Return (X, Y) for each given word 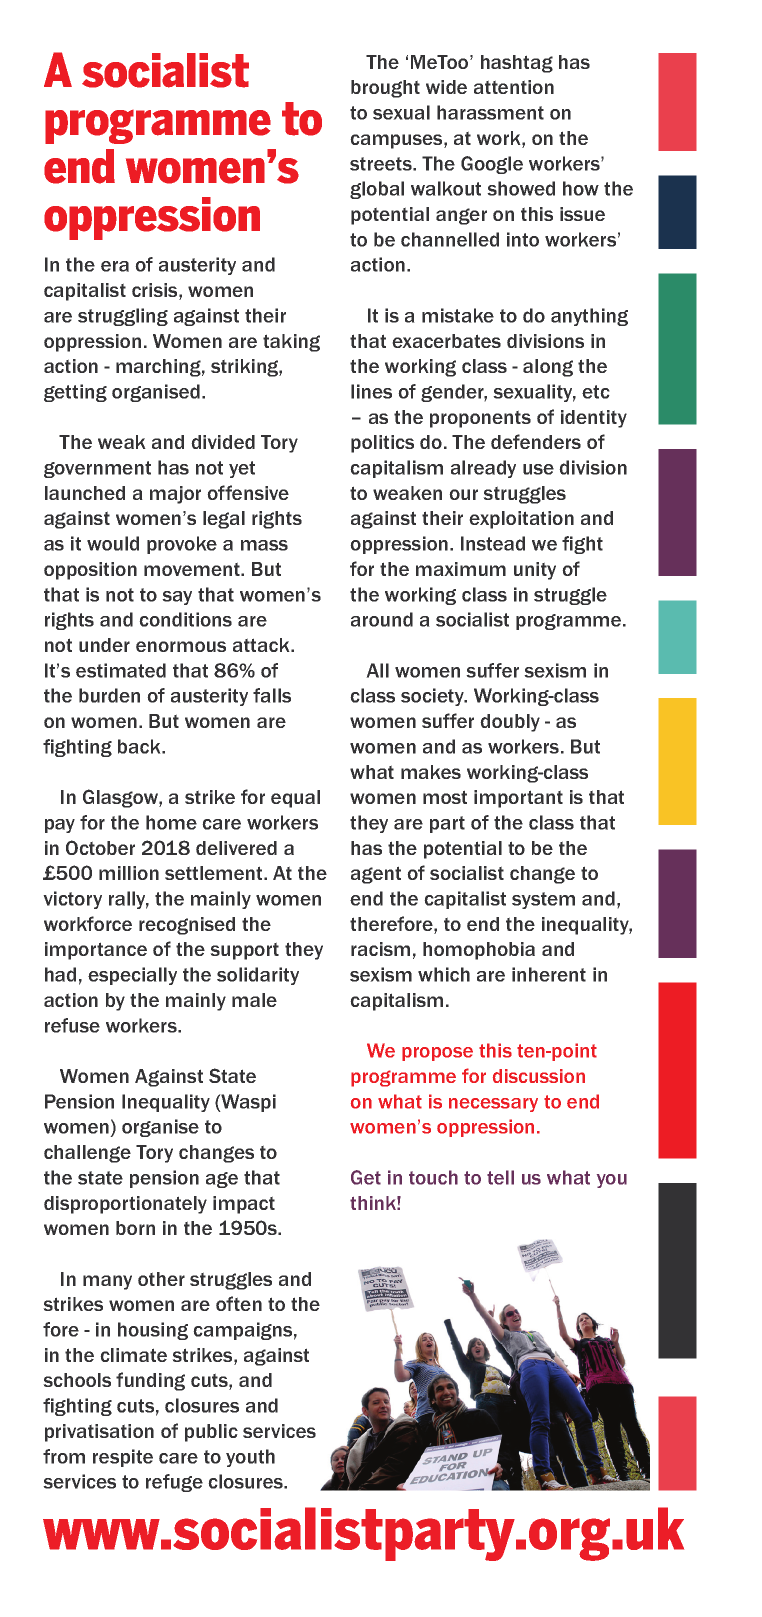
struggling (123, 317)
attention (514, 87)
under (104, 645)
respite (123, 1458)
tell (500, 1177)
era (115, 266)
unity (535, 571)
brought (385, 89)
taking (291, 343)
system (543, 900)
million (129, 873)
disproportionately (125, 1205)
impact (244, 1205)
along (548, 368)
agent (376, 875)
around (382, 619)
